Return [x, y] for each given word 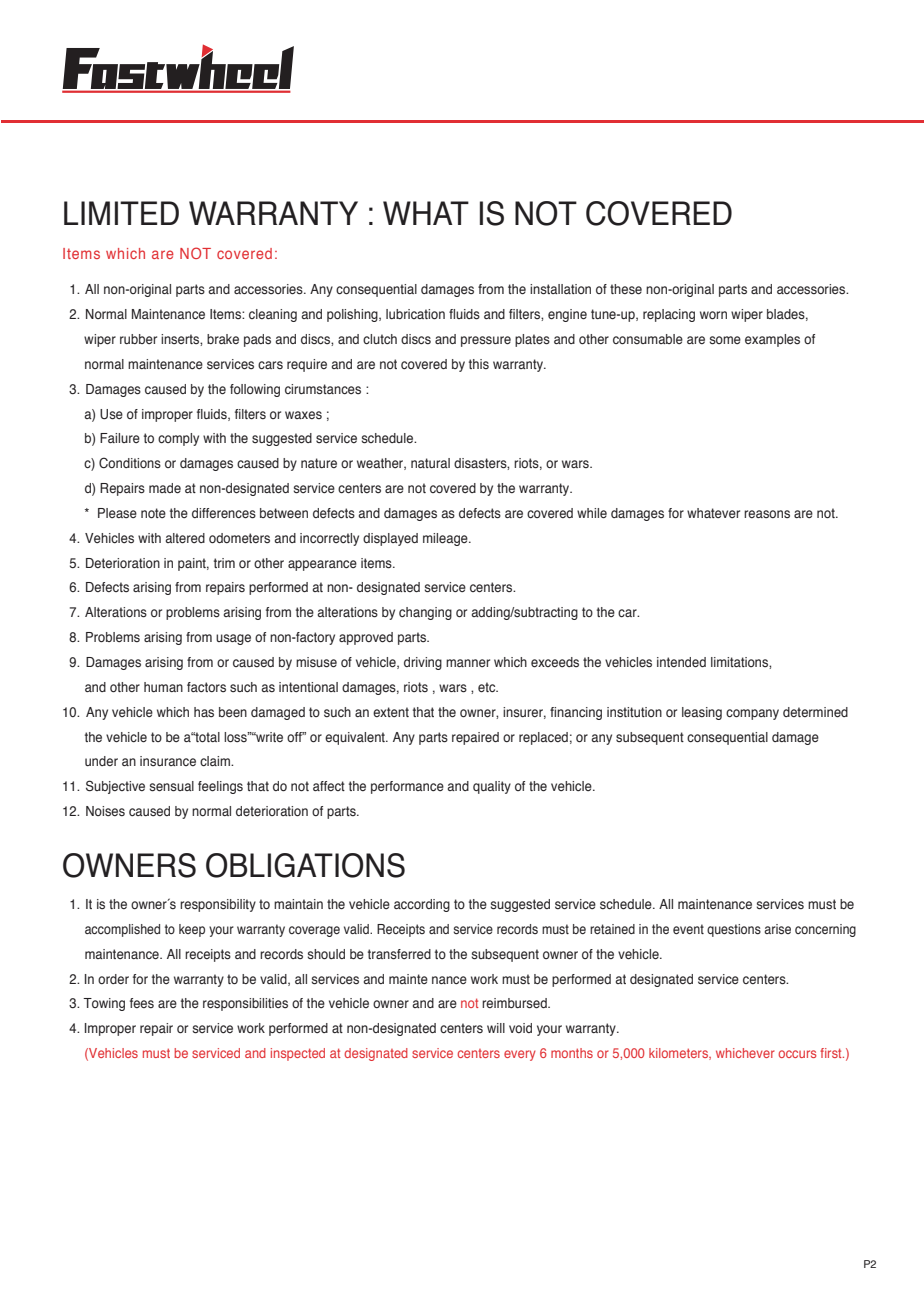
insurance [168, 761]
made [165, 488]
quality [492, 787]
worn [713, 315]
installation [560, 289]
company [752, 714]
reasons [767, 514]
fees [142, 1003]
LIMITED [121, 213]
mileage [446, 539]
